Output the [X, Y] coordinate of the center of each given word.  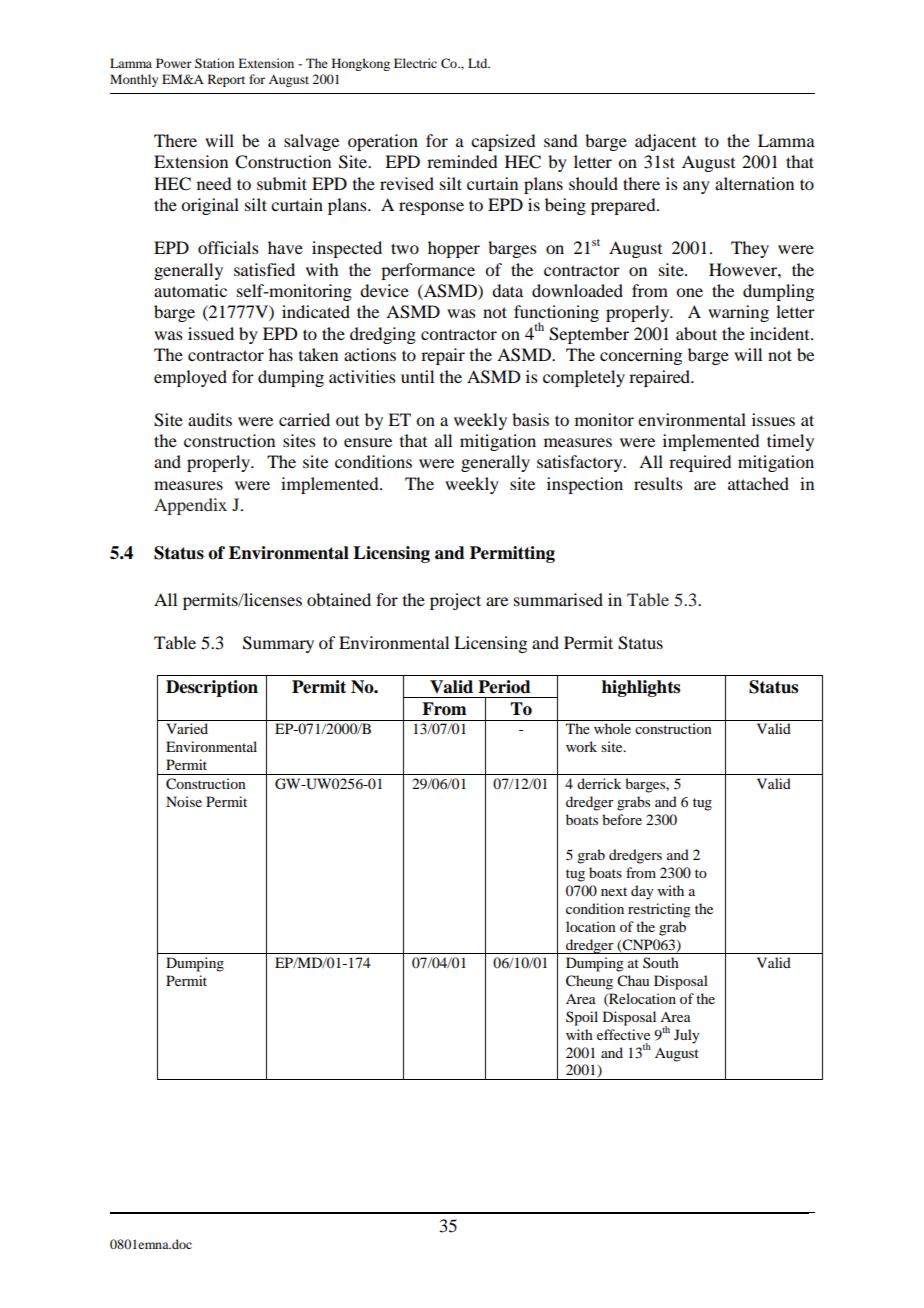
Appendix [190, 506]
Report [226, 80]
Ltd [479, 63]
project [455, 601]
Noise [184, 801]
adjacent [665, 142]
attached [758, 483]
